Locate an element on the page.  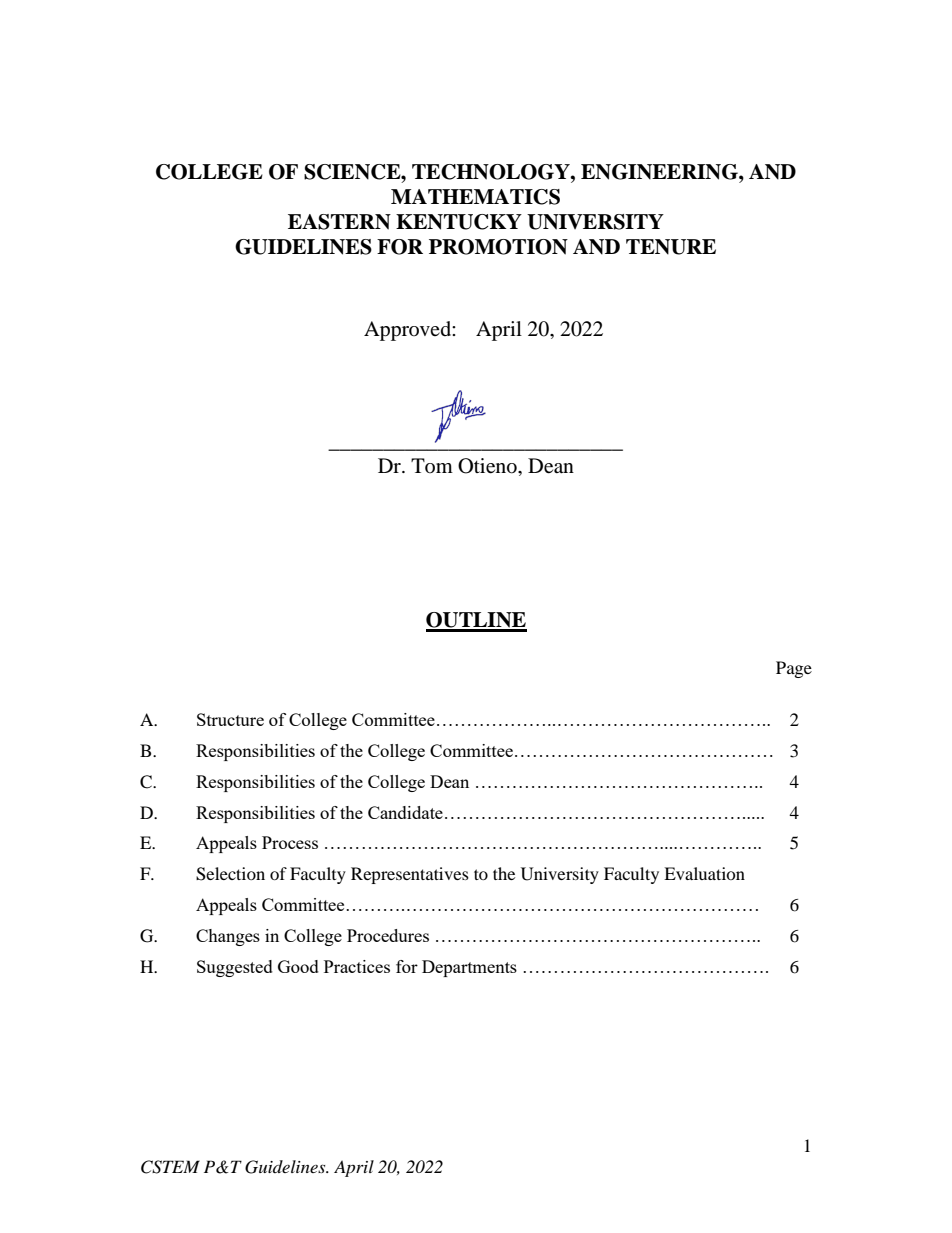
ENGINEERING is located at coordinates (660, 172).
